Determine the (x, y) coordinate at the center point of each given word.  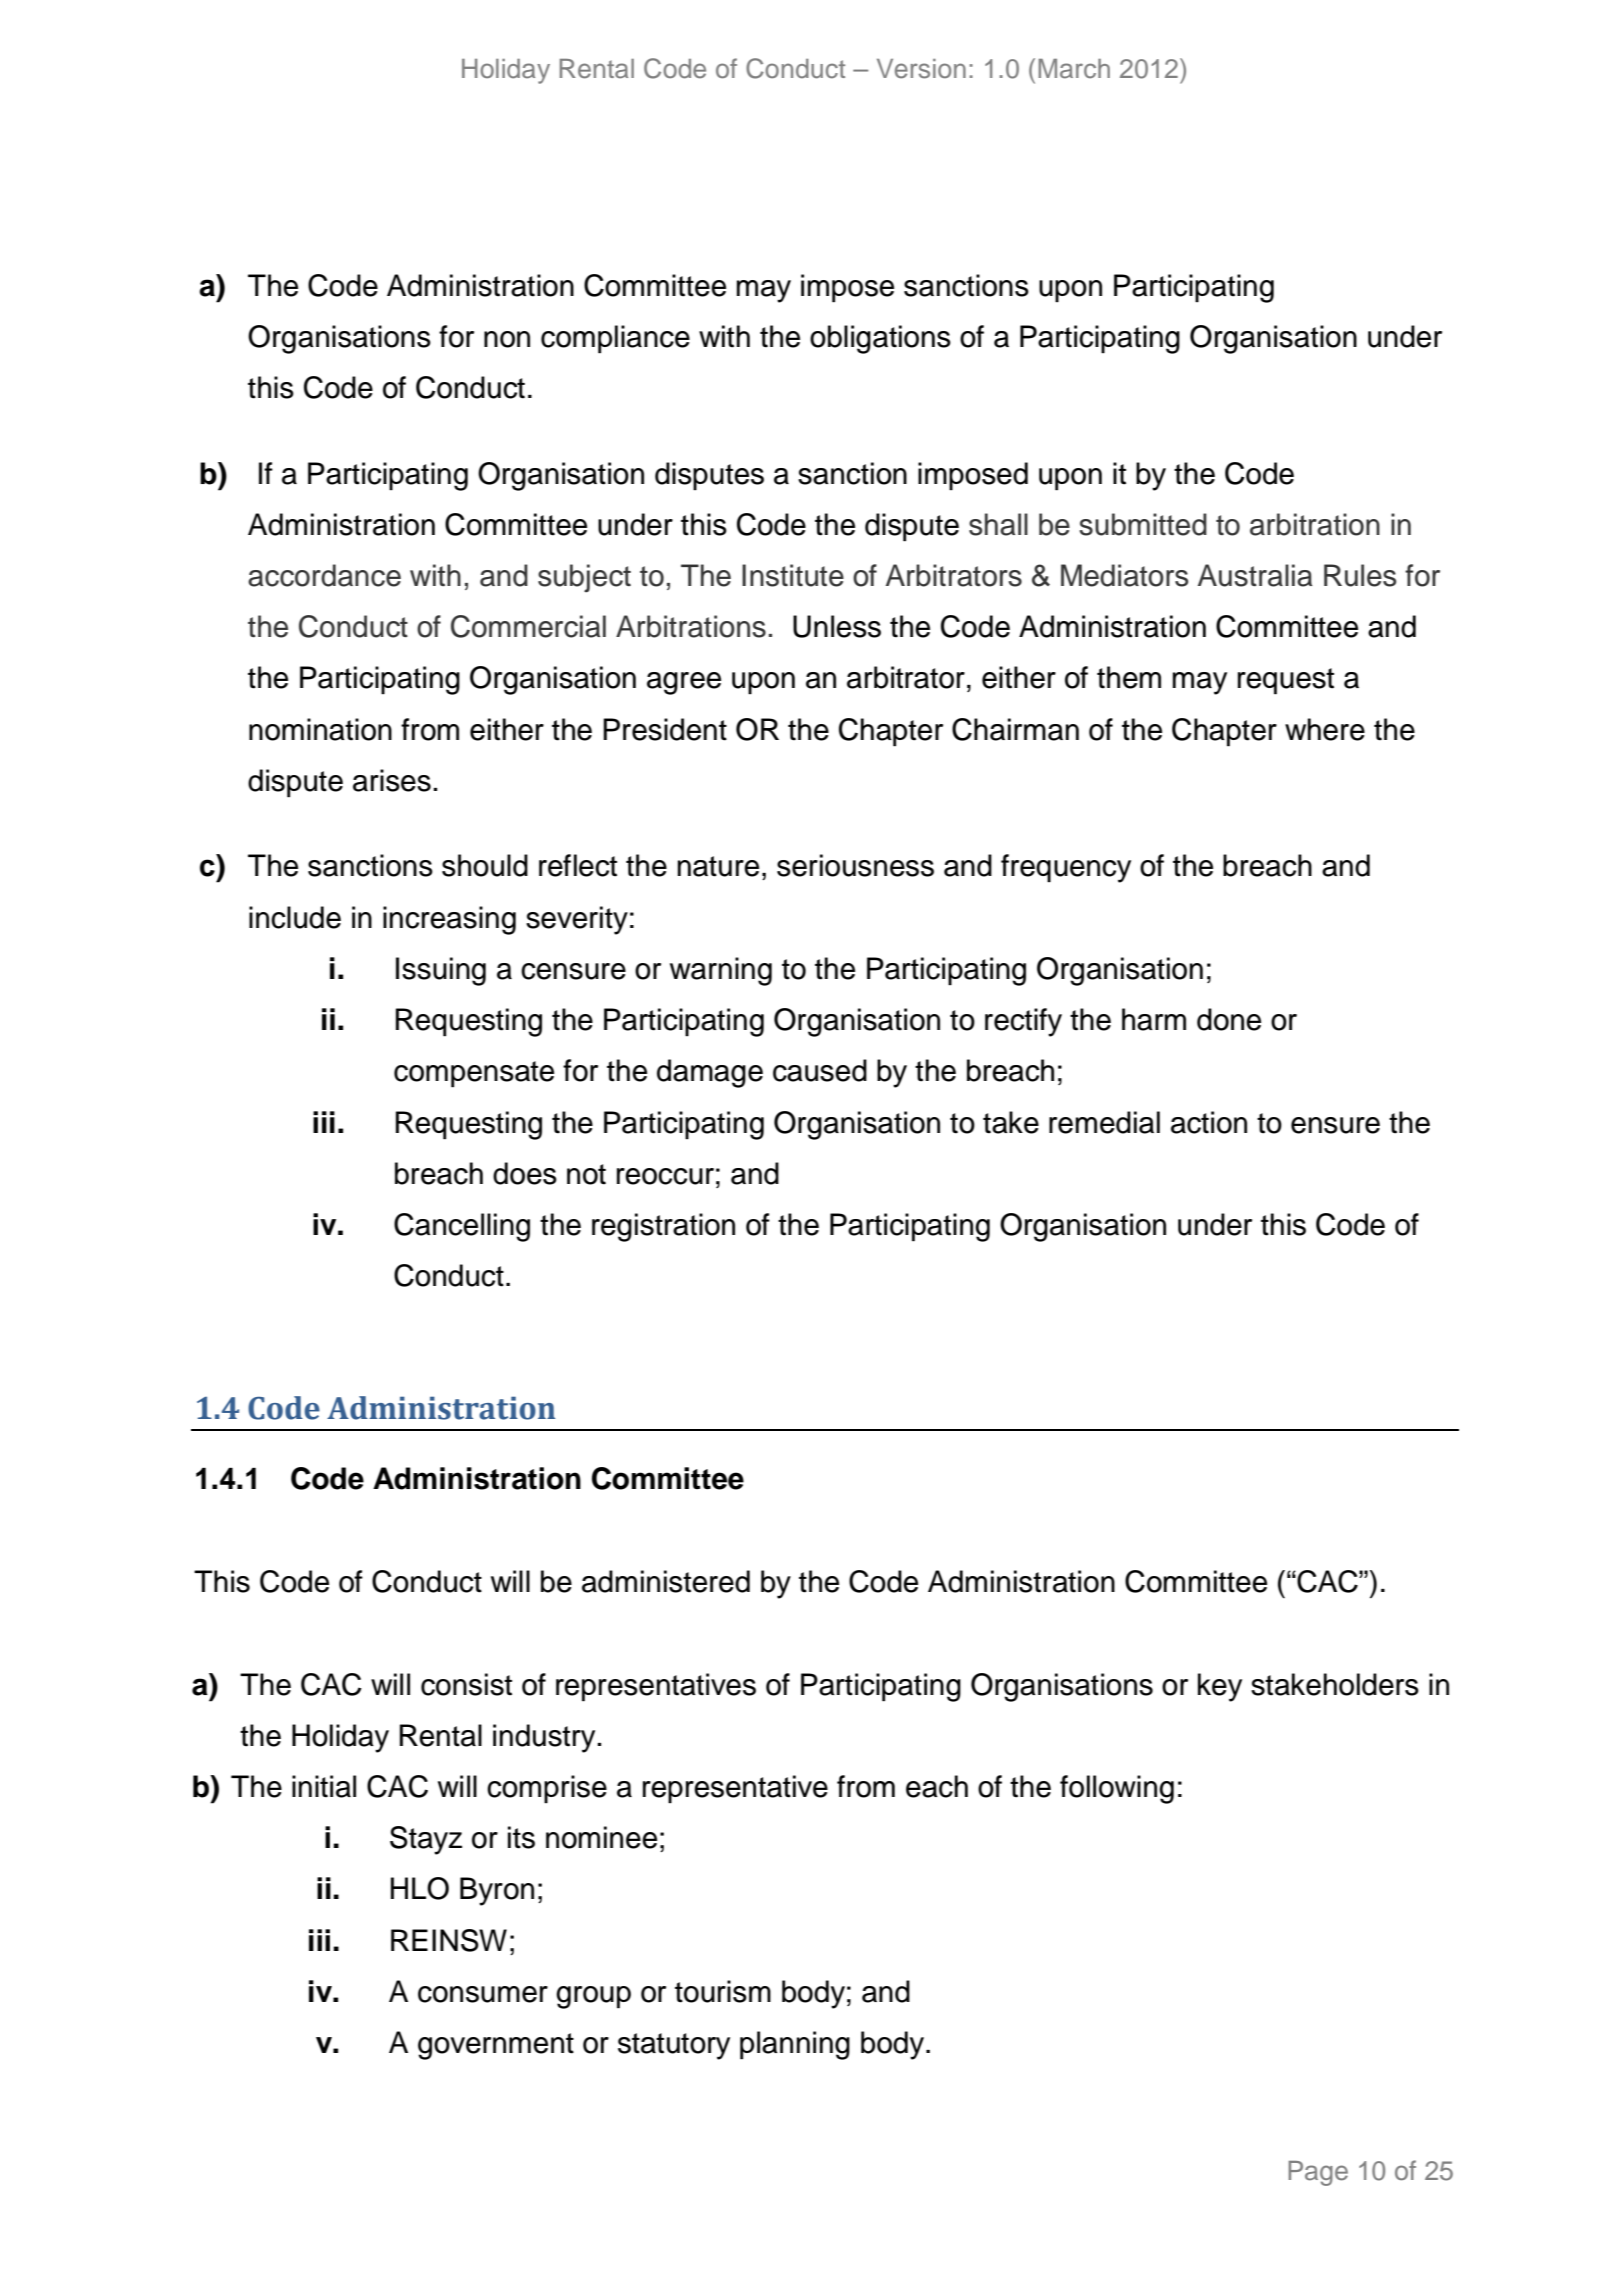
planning (795, 2045)
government (496, 2046)
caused (820, 1070)
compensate (474, 1074)
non (507, 339)
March (1074, 69)
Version (921, 69)
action (1209, 1122)
